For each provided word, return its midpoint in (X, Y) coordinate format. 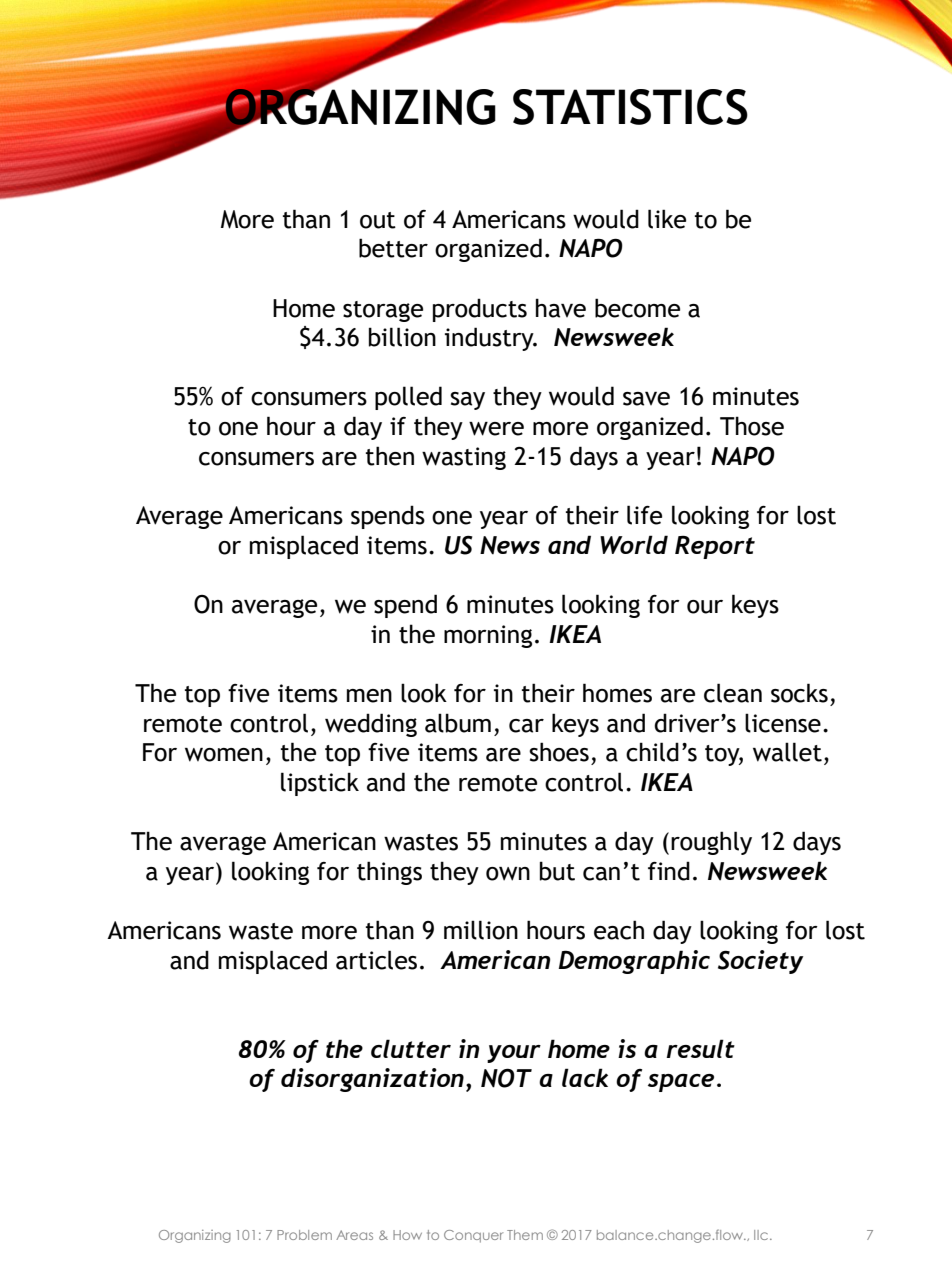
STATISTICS (630, 107)
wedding (371, 725)
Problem (304, 1235)
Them (525, 1235)
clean (733, 693)
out (378, 220)
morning (488, 636)
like (667, 219)
